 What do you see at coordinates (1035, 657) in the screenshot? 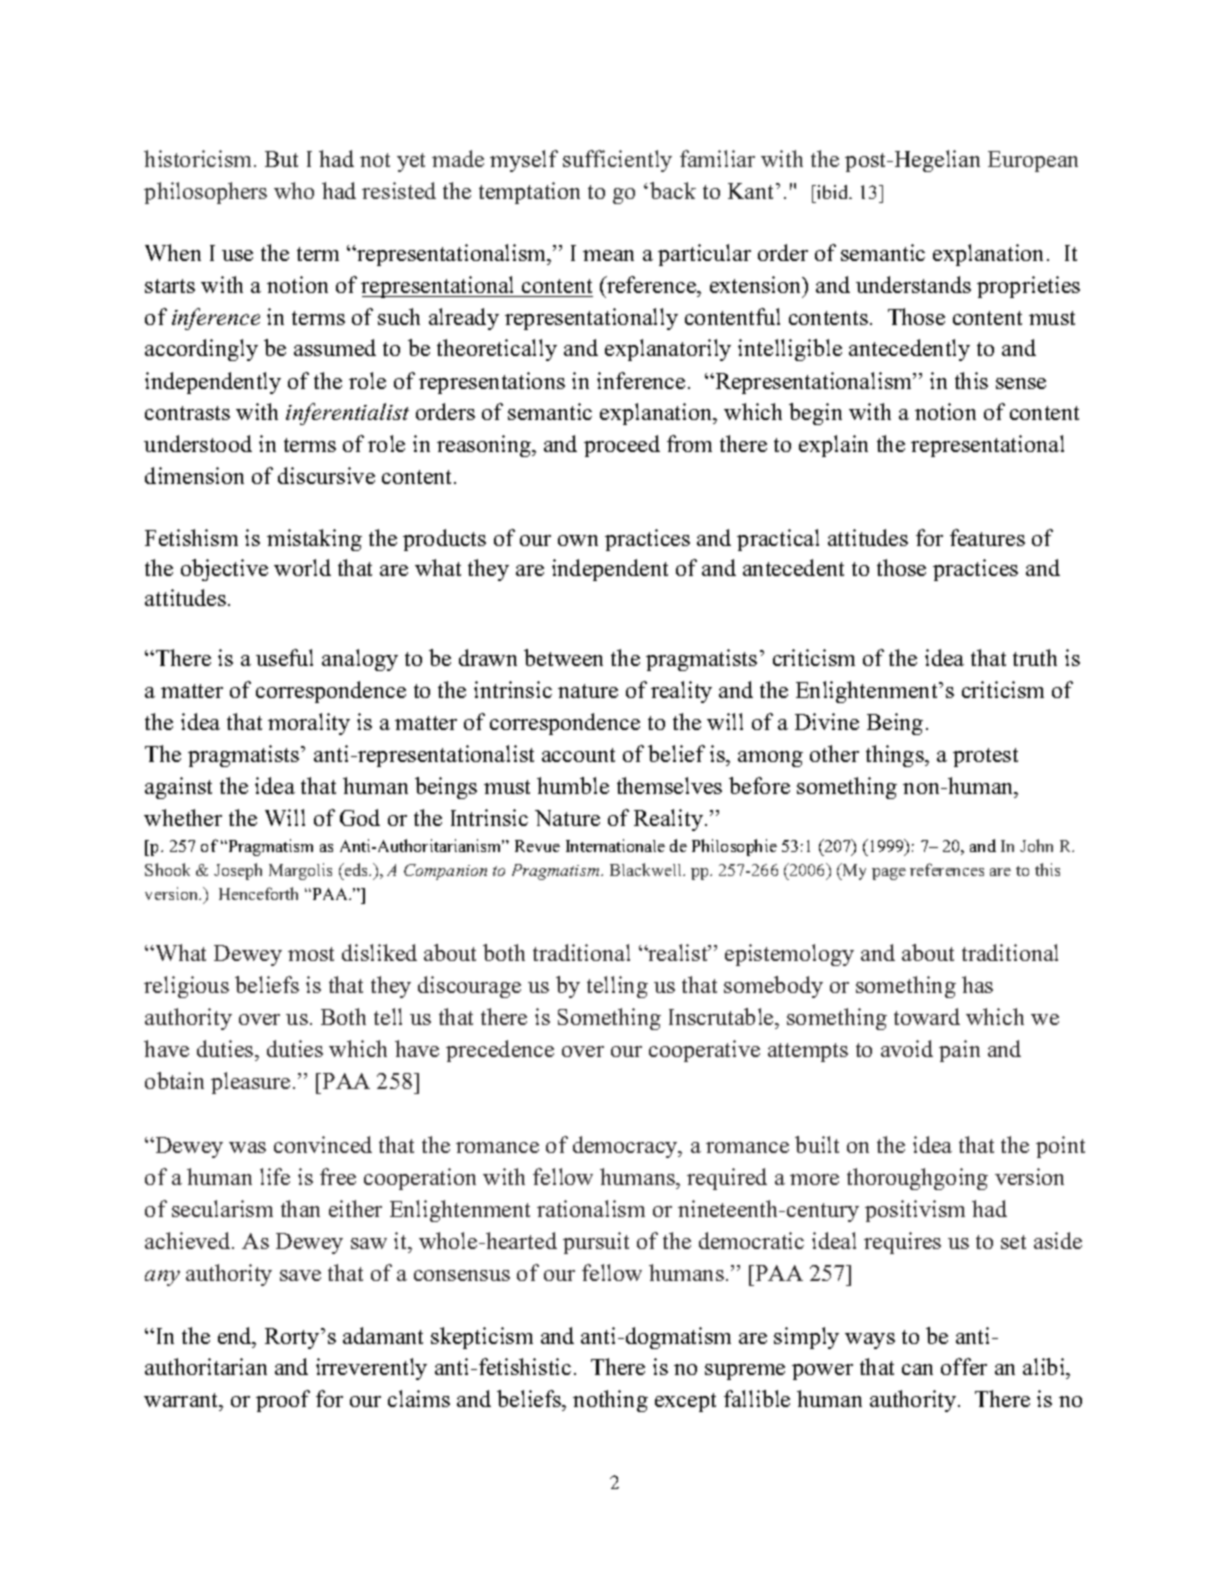
I see `truth` at bounding box center [1035, 657].
